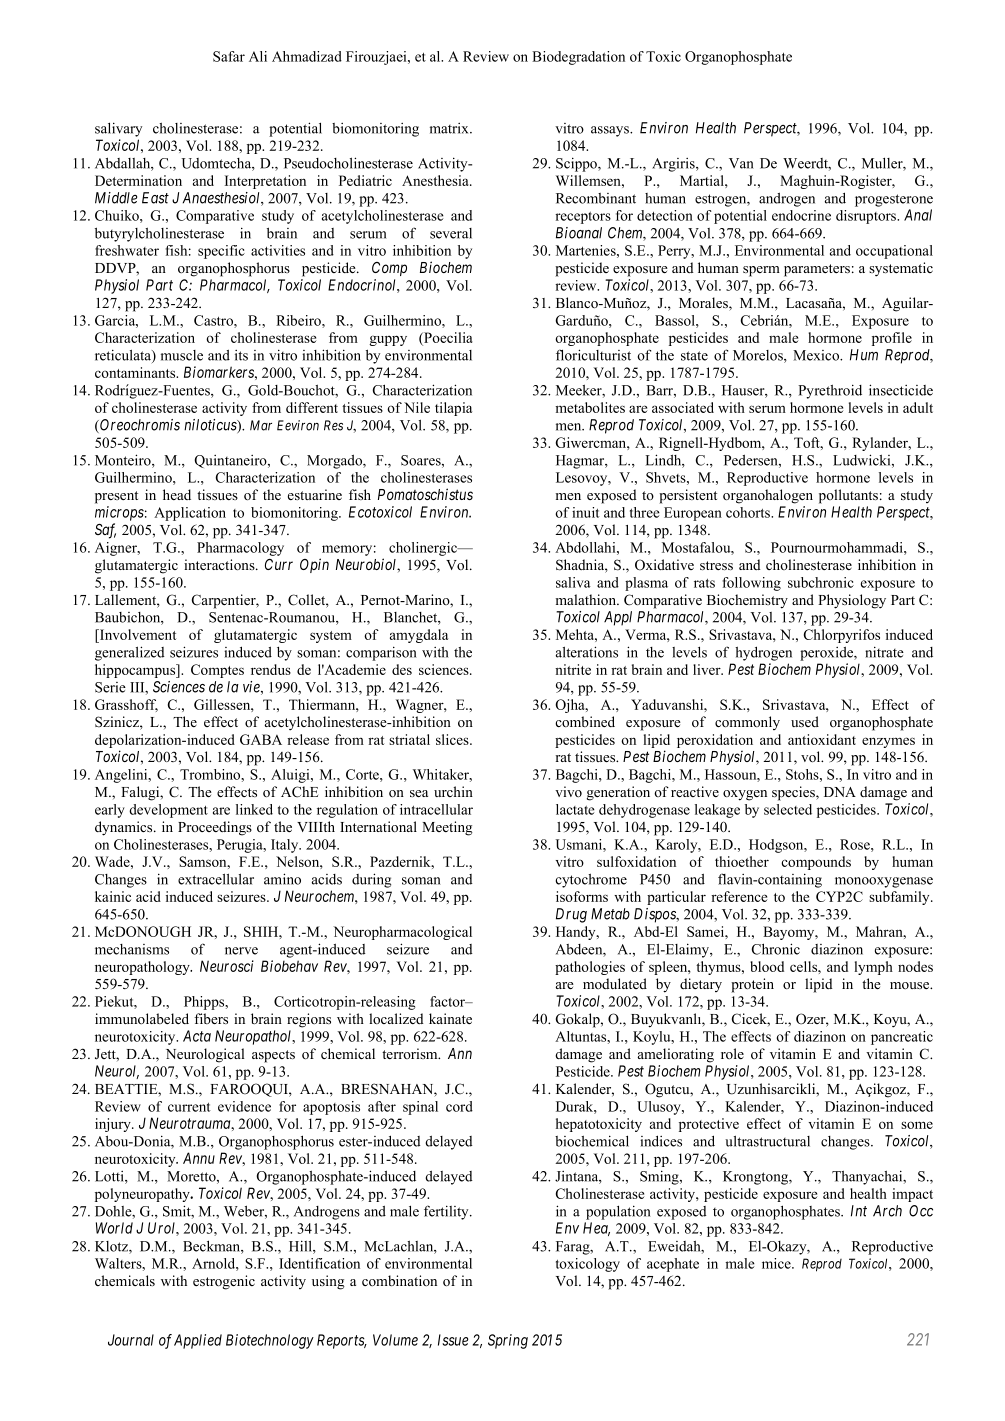  What do you see at coordinates (270, 1341) in the image?
I see `Biotechnology` at bounding box center [270, 1341].
